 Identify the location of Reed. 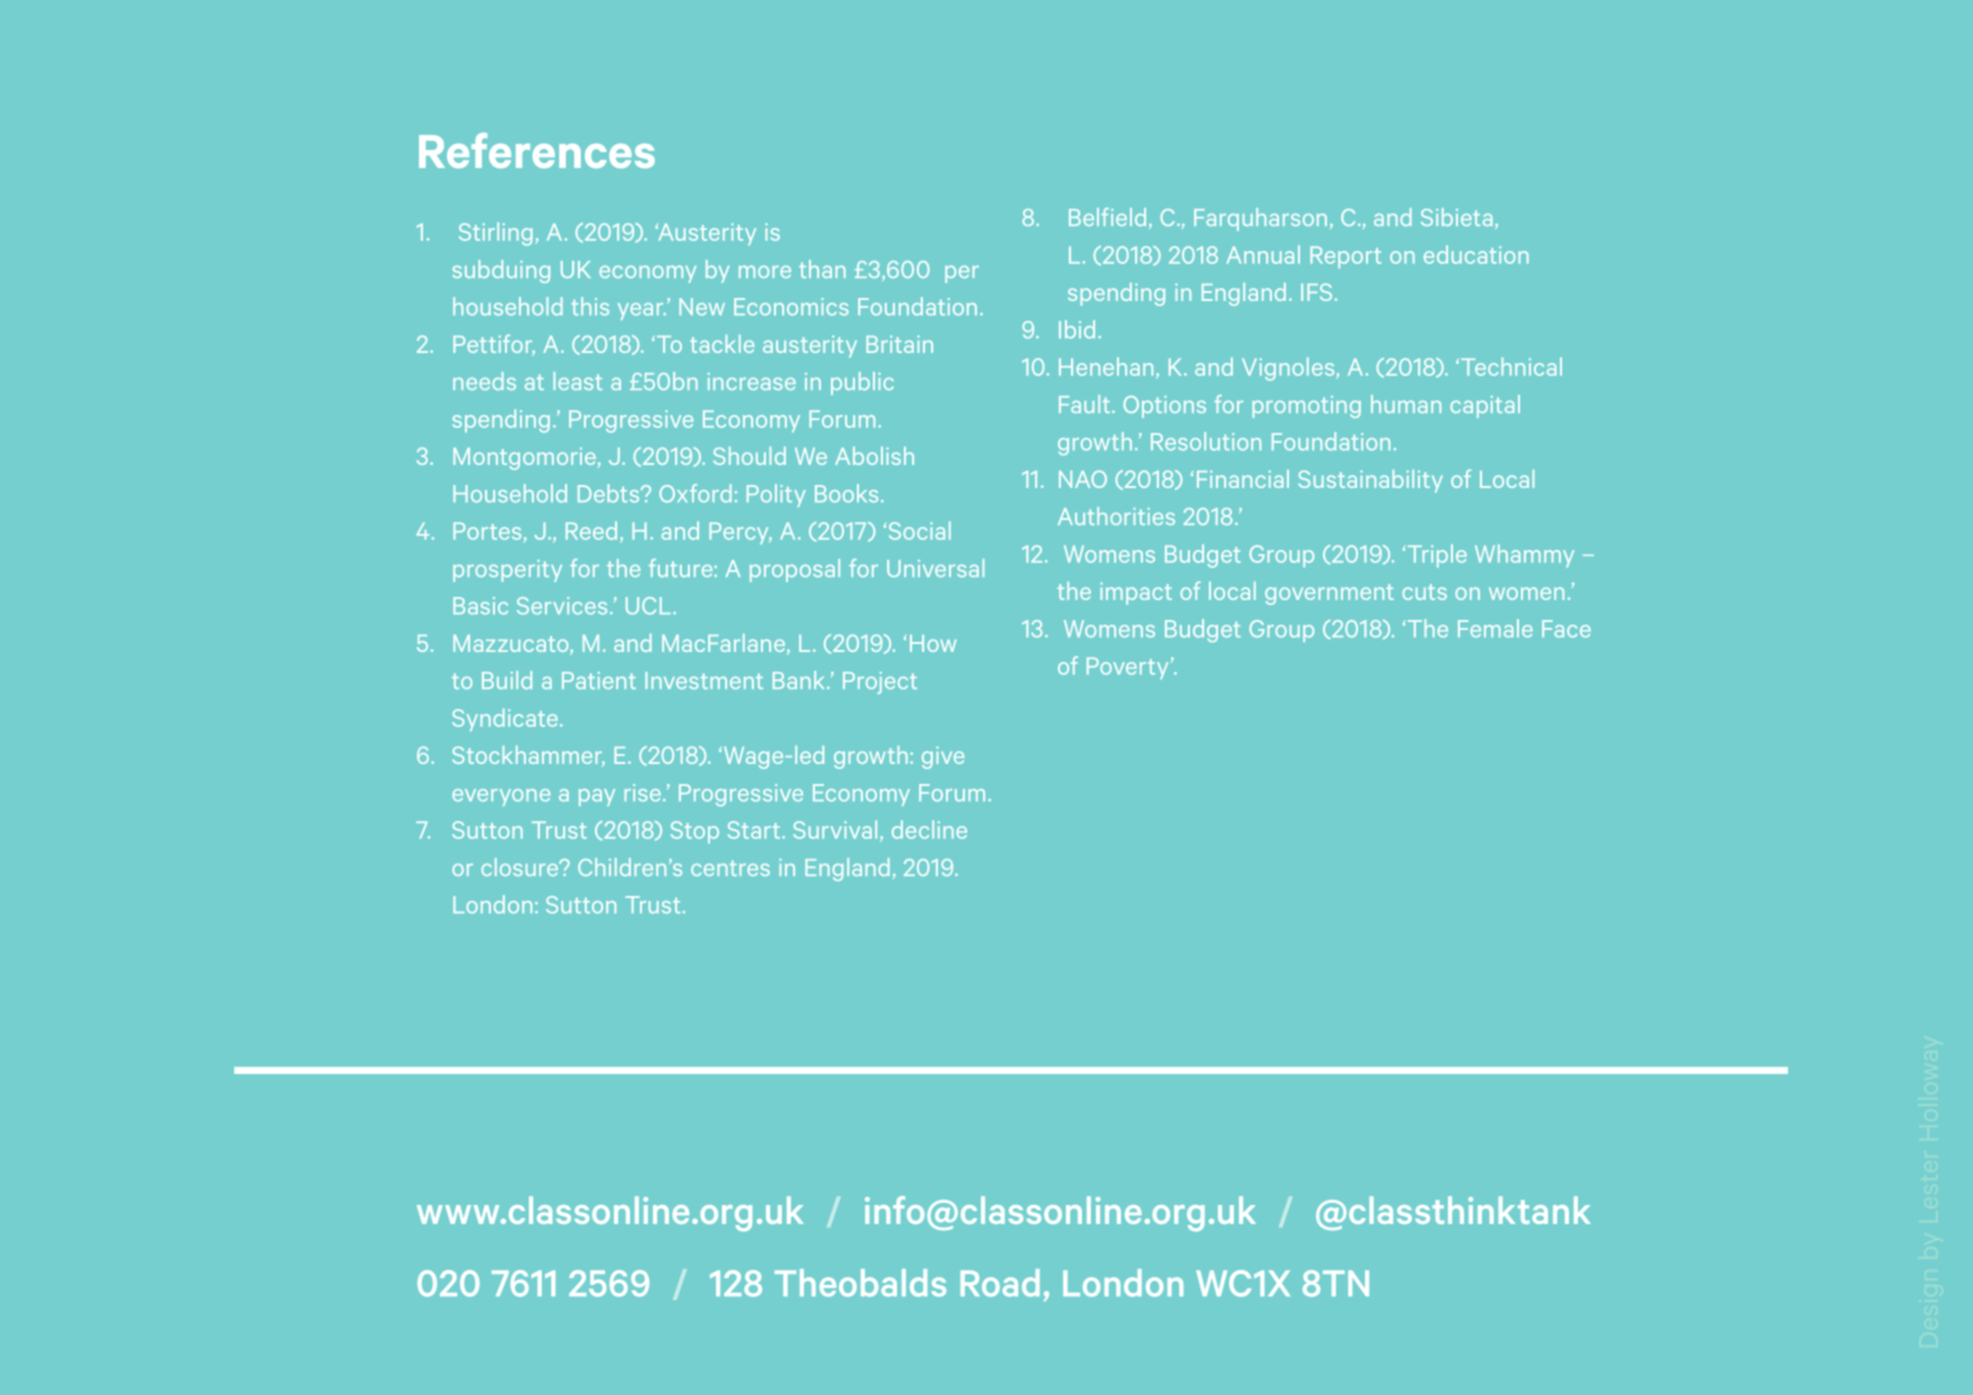
(591, 530).
